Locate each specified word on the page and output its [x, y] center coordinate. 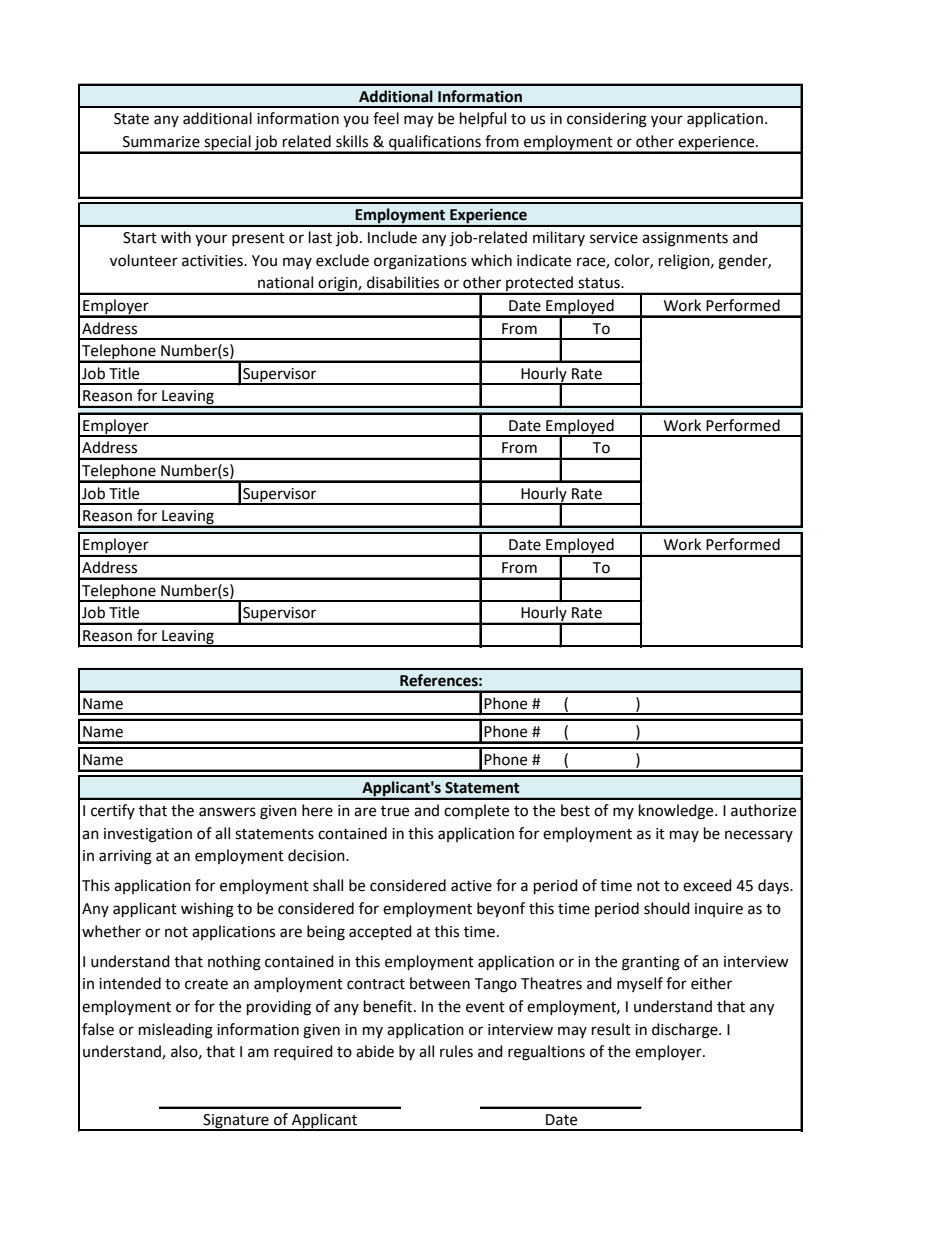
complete [476, 811]
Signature [236, 1122]
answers [227, 812]
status [600, 283]
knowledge [677, 812]
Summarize [161, 142]
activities [213, 261]
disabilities [403, 282]
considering [607, 120]
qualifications [435, 144]
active [471, 886]
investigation [148, 835]
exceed [707, 885]
